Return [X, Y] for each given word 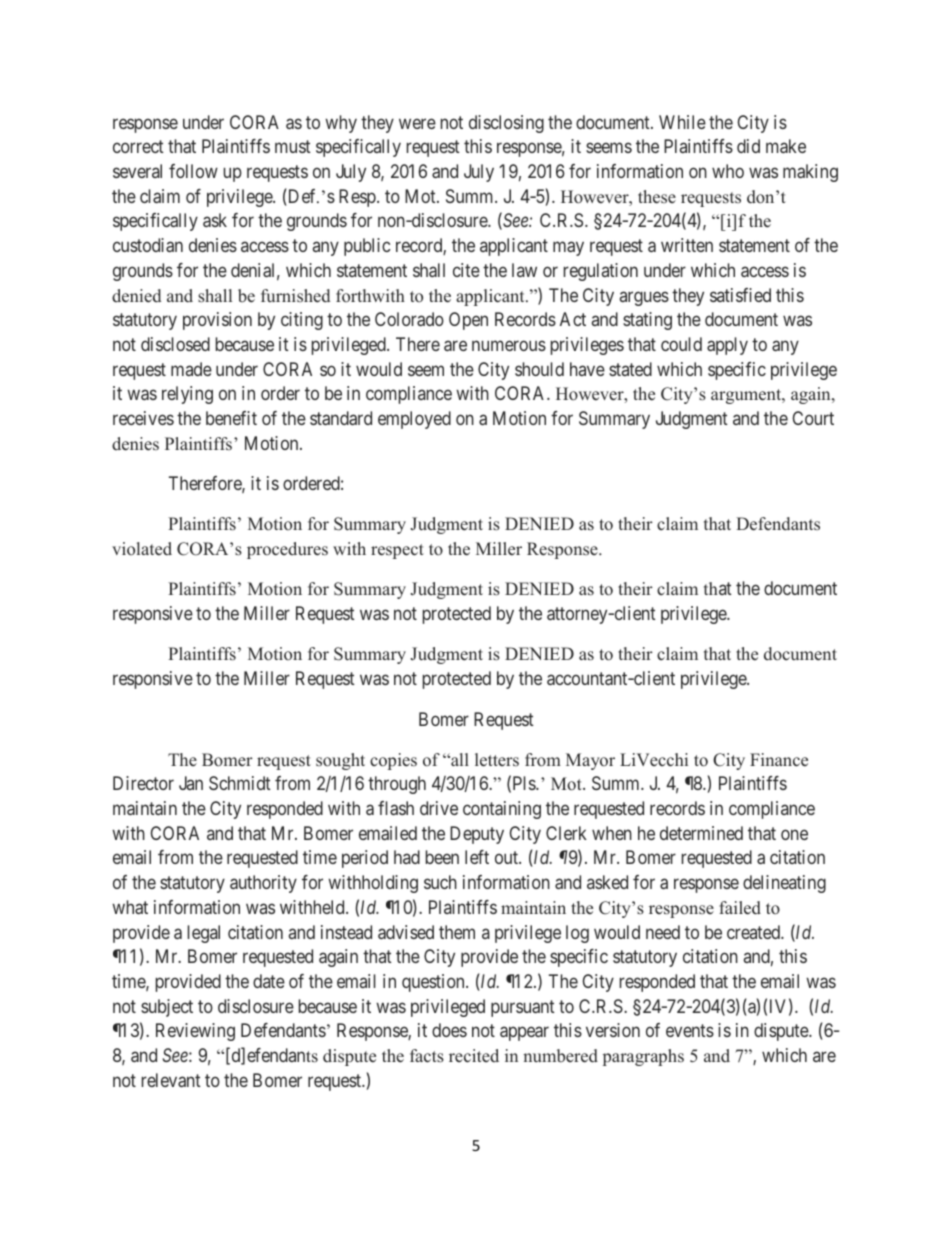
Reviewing [195, 1032]
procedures [287, 550]
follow [193, 171]
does [449, 1030]
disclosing [506, 124]
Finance [779, 760]
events [690, 1031]
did [748, 146]
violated [142, 549]
